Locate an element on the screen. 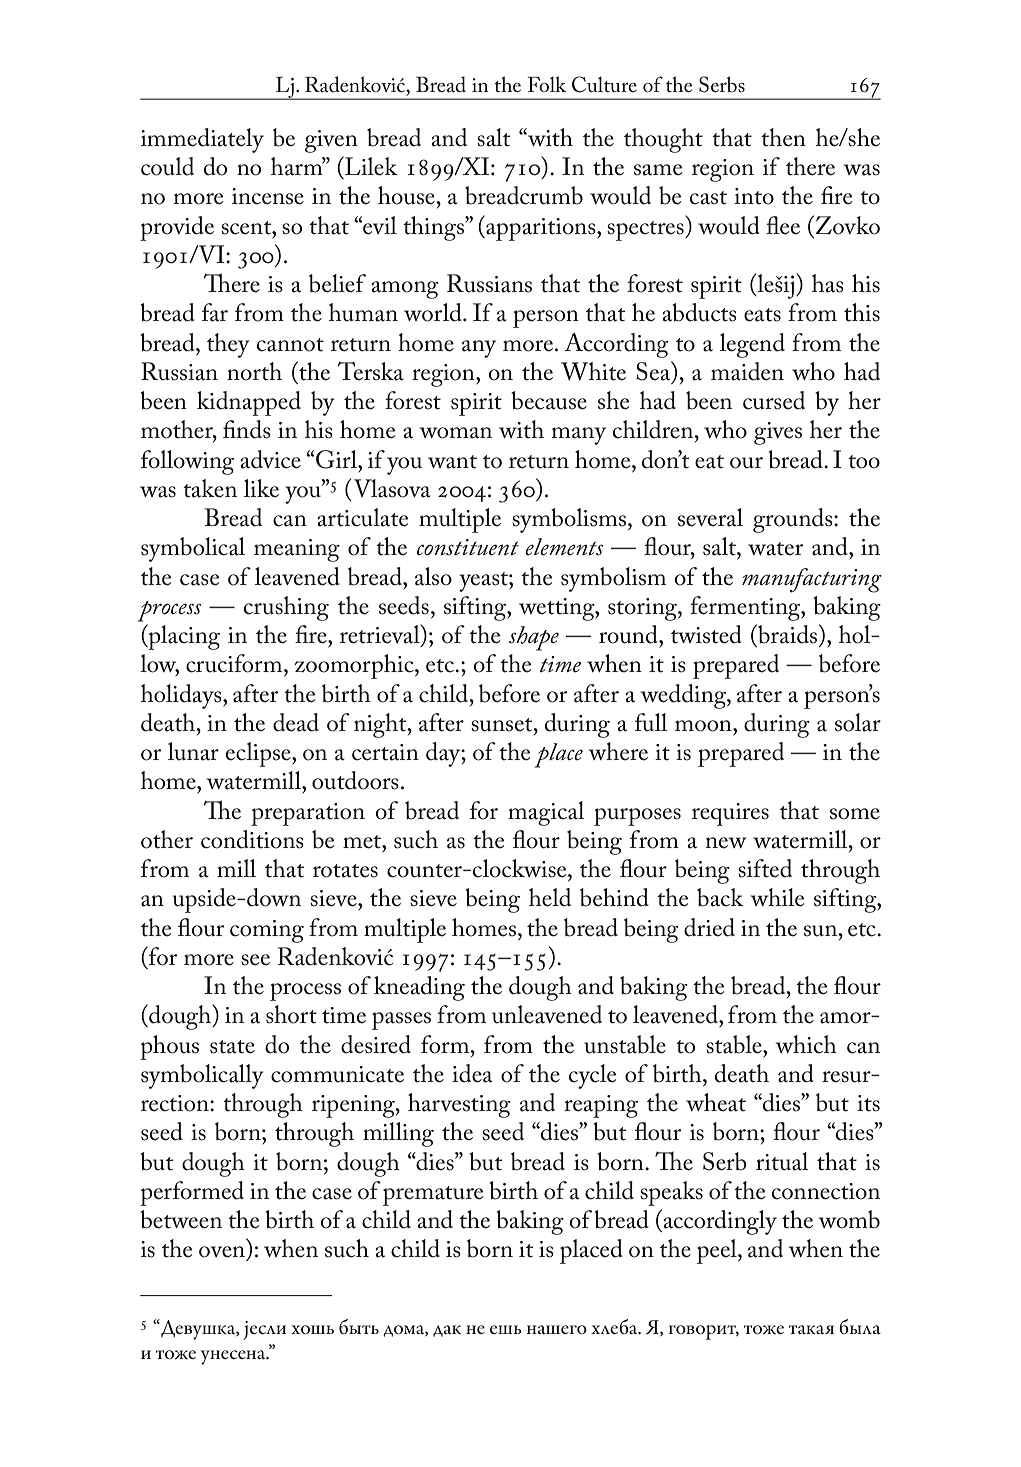  immediately is located at coordinates (202, 140).
